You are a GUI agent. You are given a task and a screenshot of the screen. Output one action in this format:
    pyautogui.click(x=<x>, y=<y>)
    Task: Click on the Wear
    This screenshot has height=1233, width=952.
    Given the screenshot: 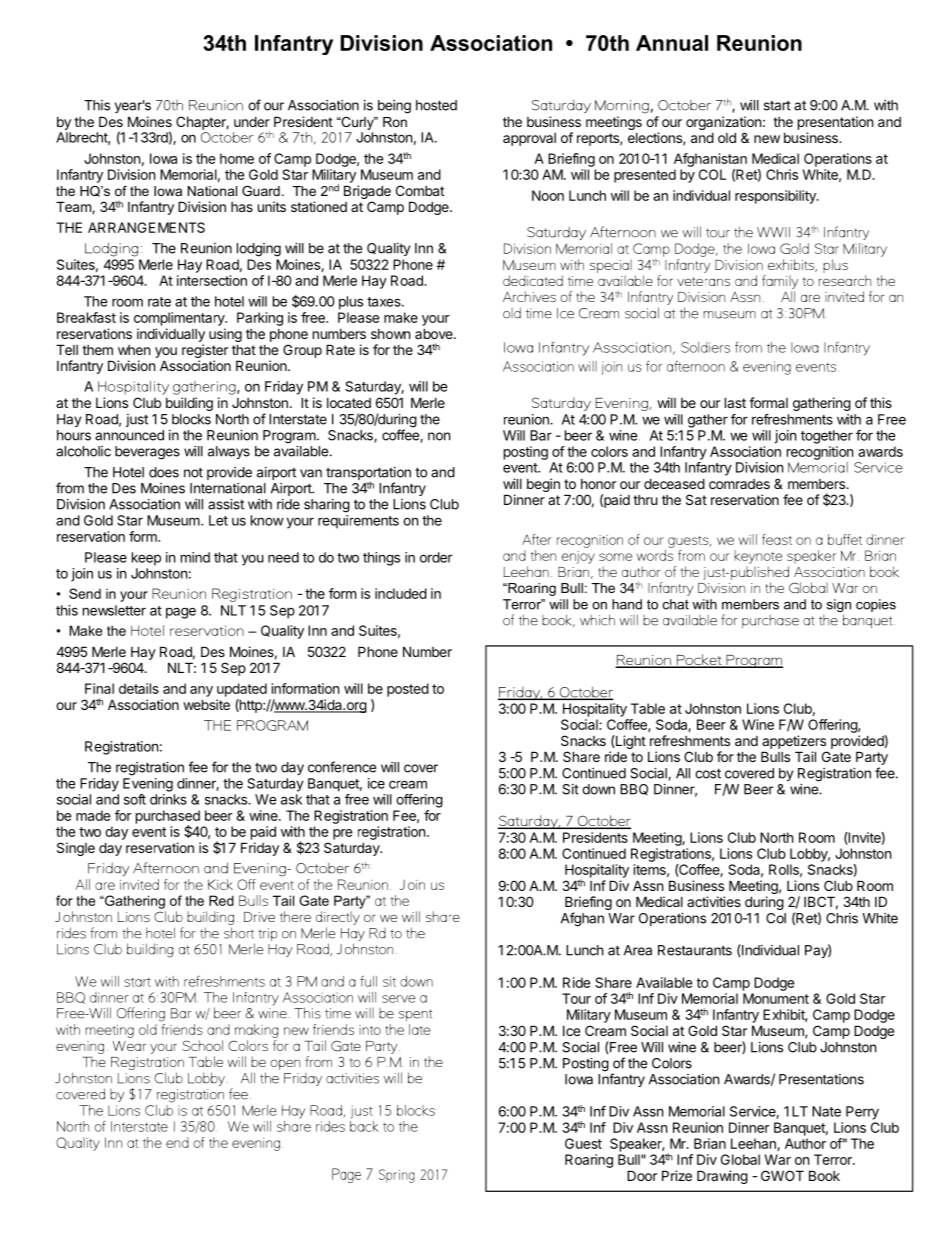 What is the action you would take?
    pyautogui.click(x=129, y=1046)
